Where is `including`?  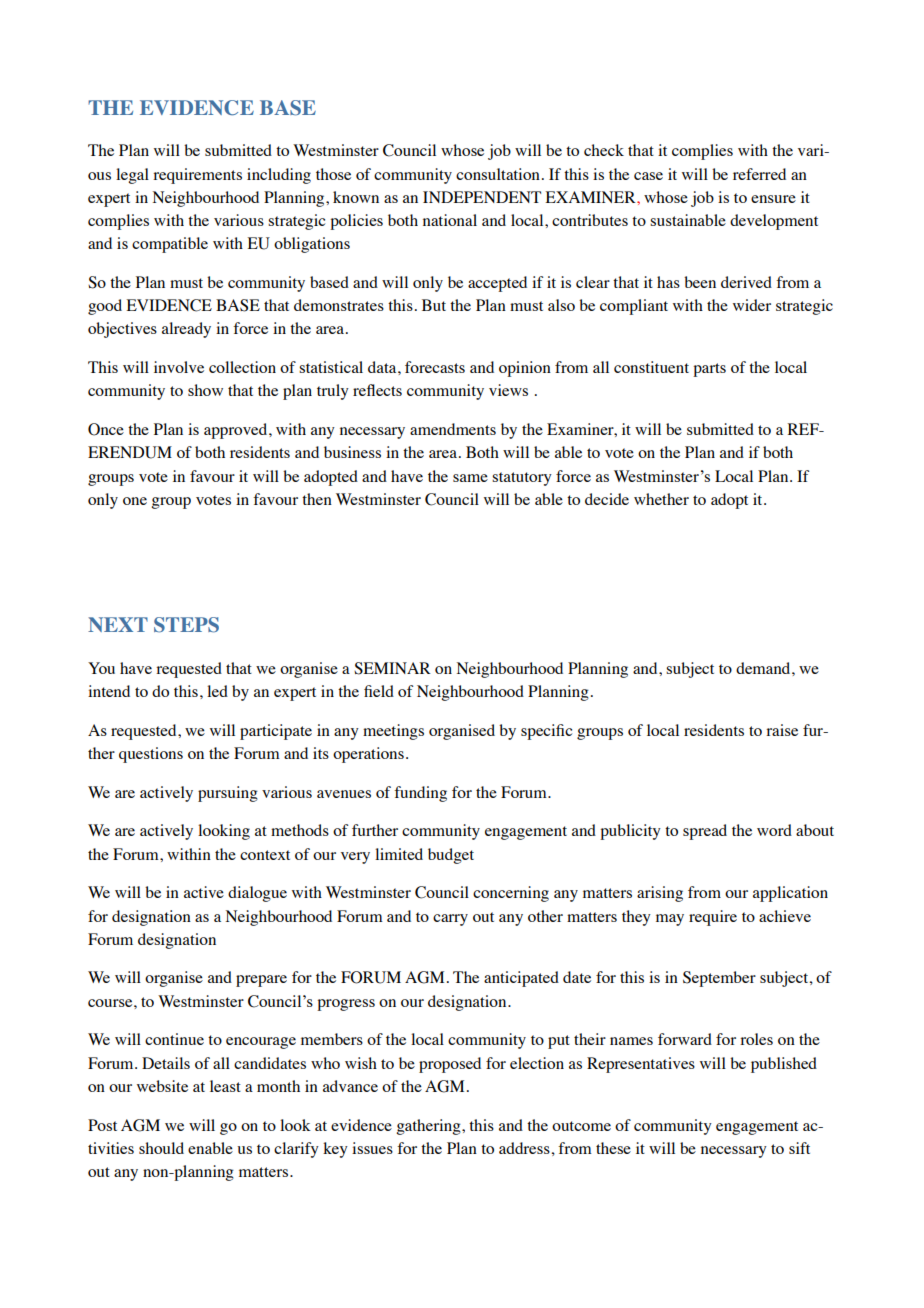 including is located at coordinates (279, 176).
